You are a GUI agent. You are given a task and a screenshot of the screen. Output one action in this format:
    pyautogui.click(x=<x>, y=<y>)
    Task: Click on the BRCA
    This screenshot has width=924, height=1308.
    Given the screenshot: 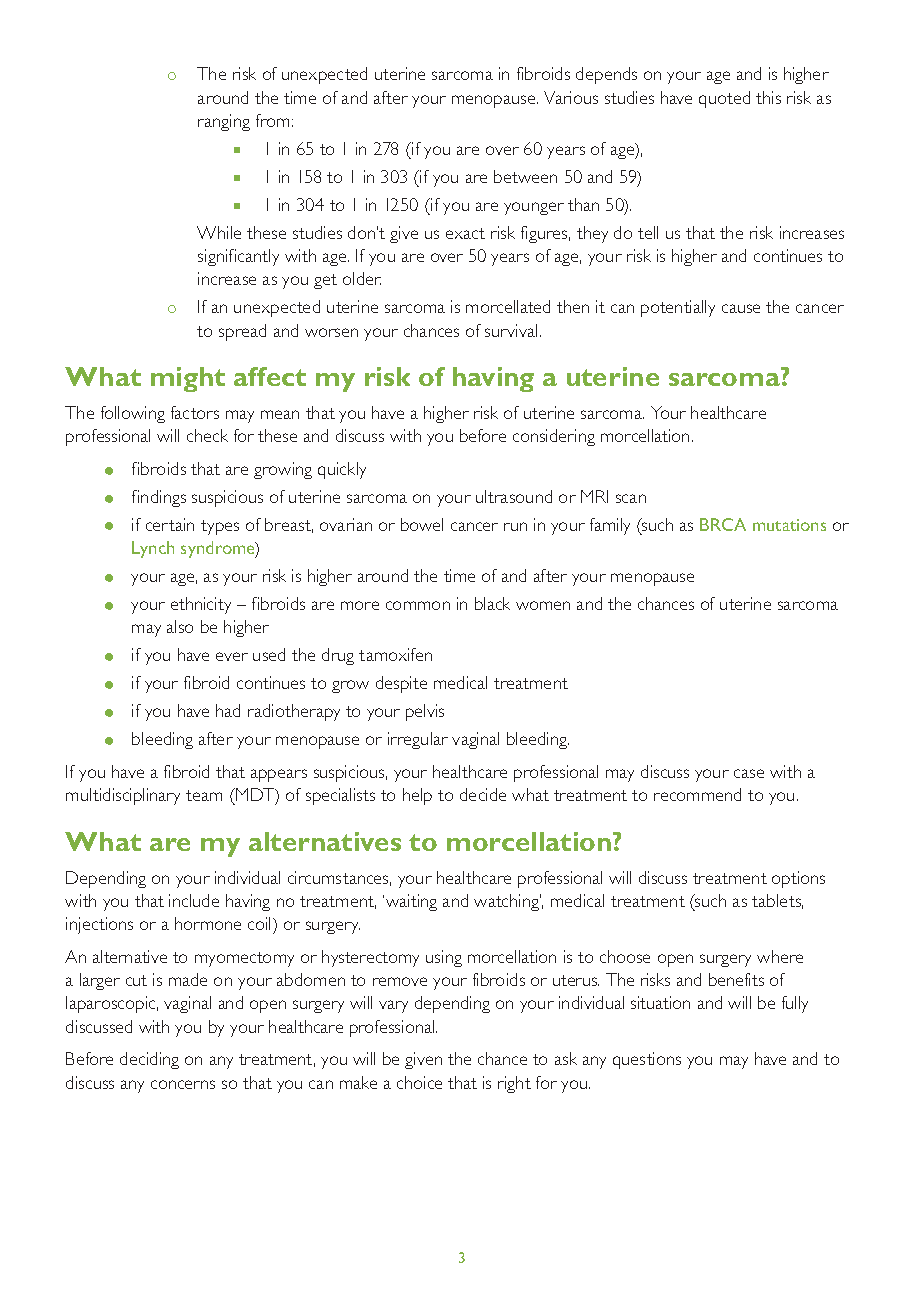 What is the action you would take?
    pyautogui.click(x=723, y=524)
